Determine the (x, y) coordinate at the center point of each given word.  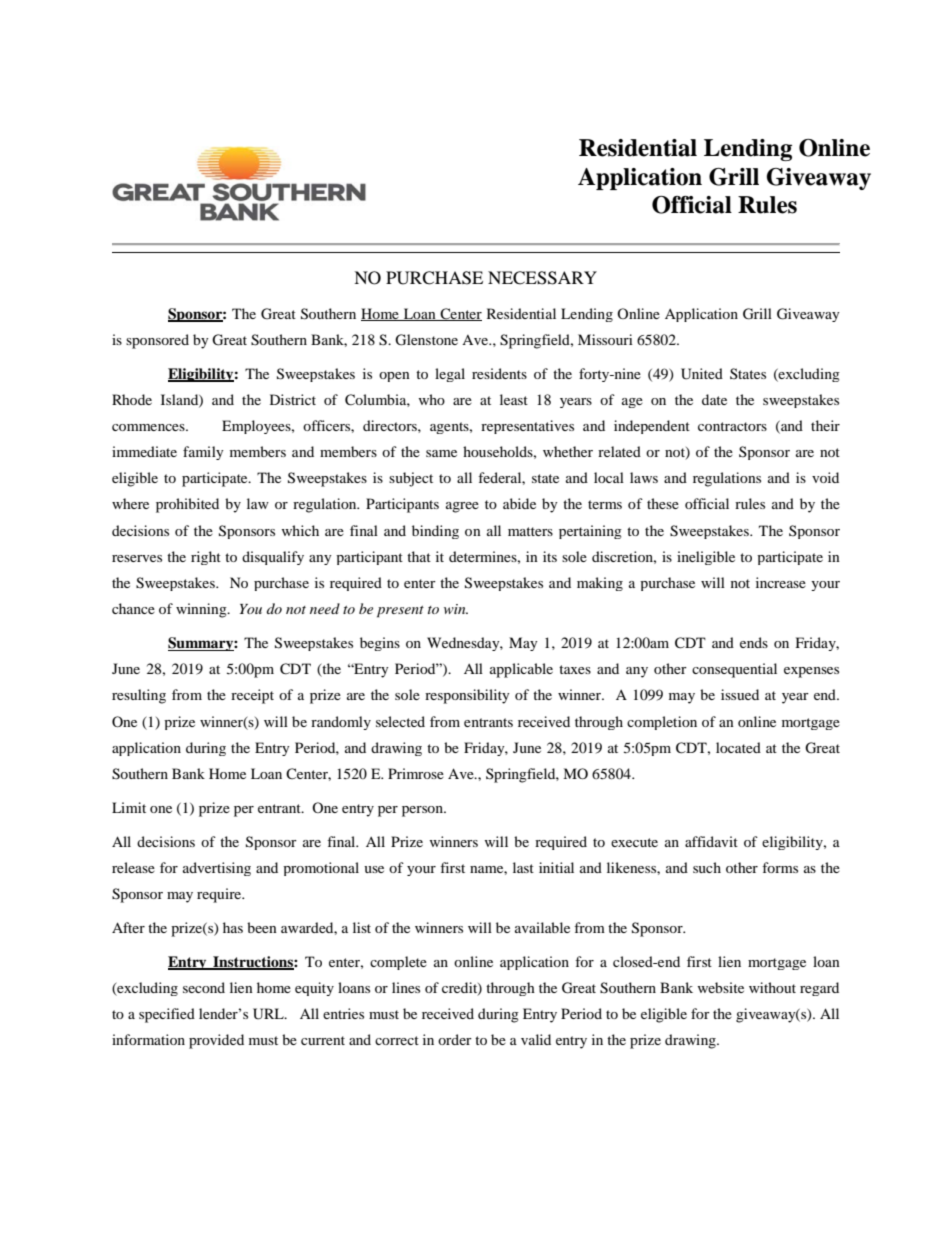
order (455, 1039)
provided (216, 1041)
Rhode (132, 399)
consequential (734, 670)
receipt (252, 696)
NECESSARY (542, 278)
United (702, 374)
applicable (521, 670)
